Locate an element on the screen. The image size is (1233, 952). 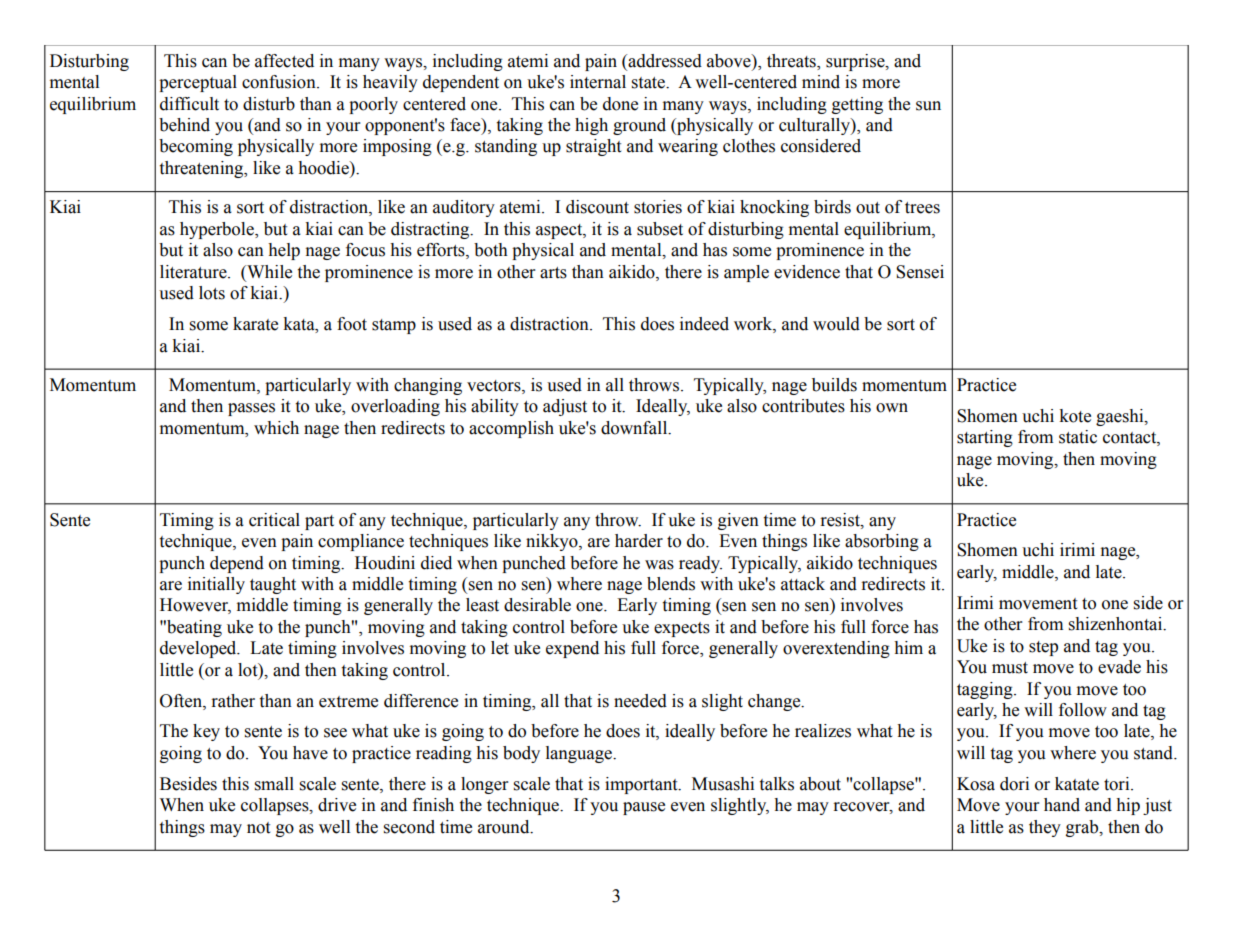
hand is located at coordinates (1062, 805).
